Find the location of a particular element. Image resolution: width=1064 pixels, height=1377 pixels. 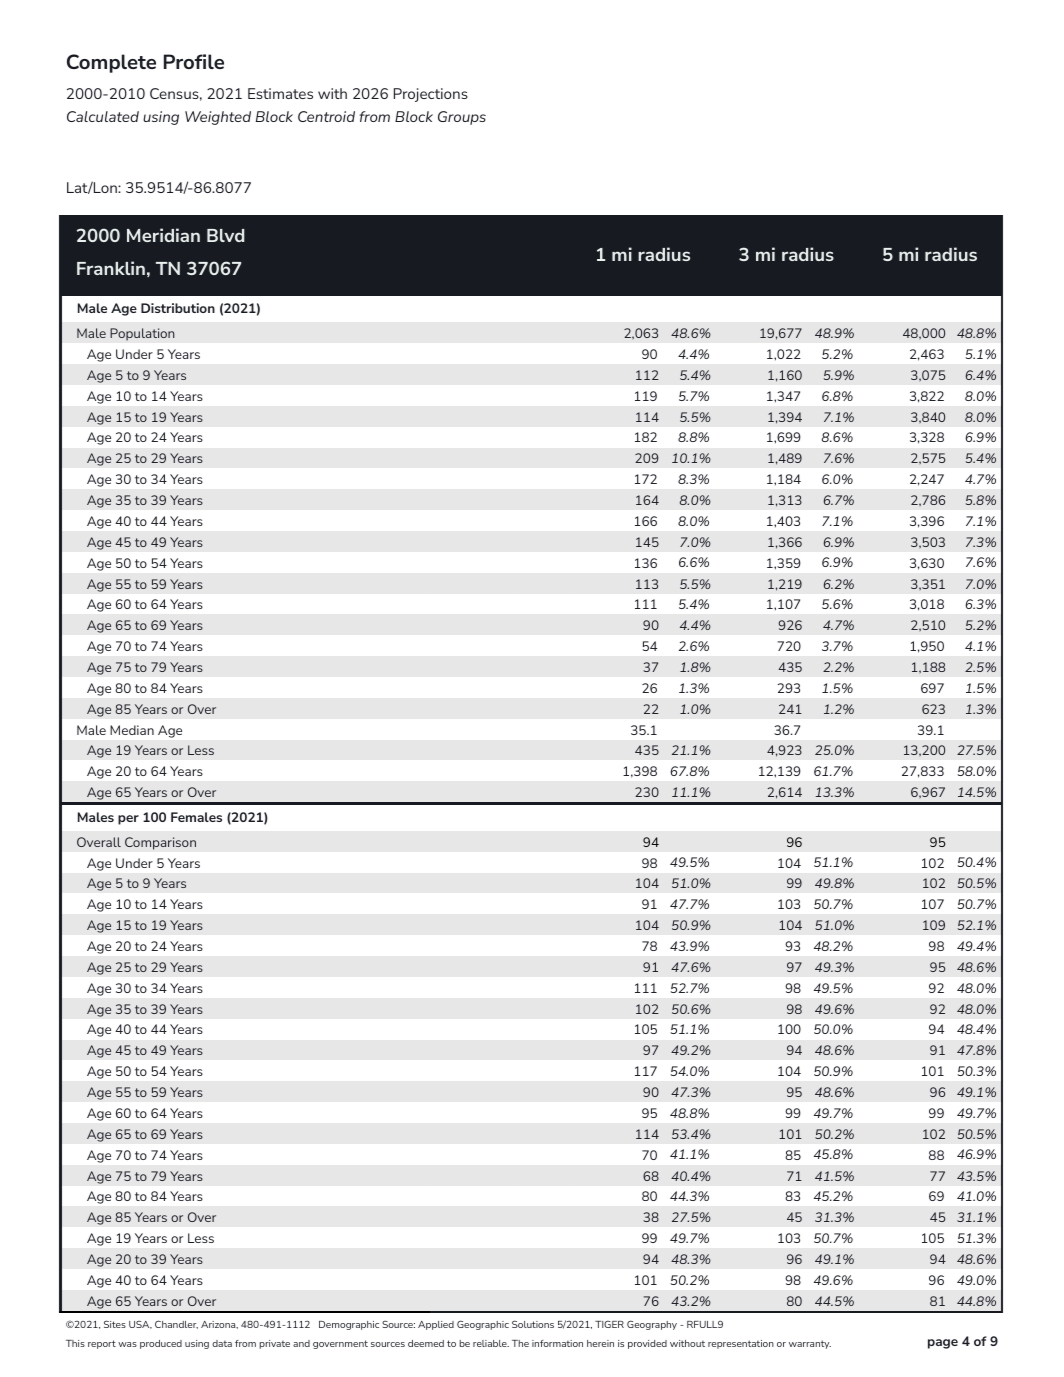

Solutions is located at coordinates (533, 1324).
